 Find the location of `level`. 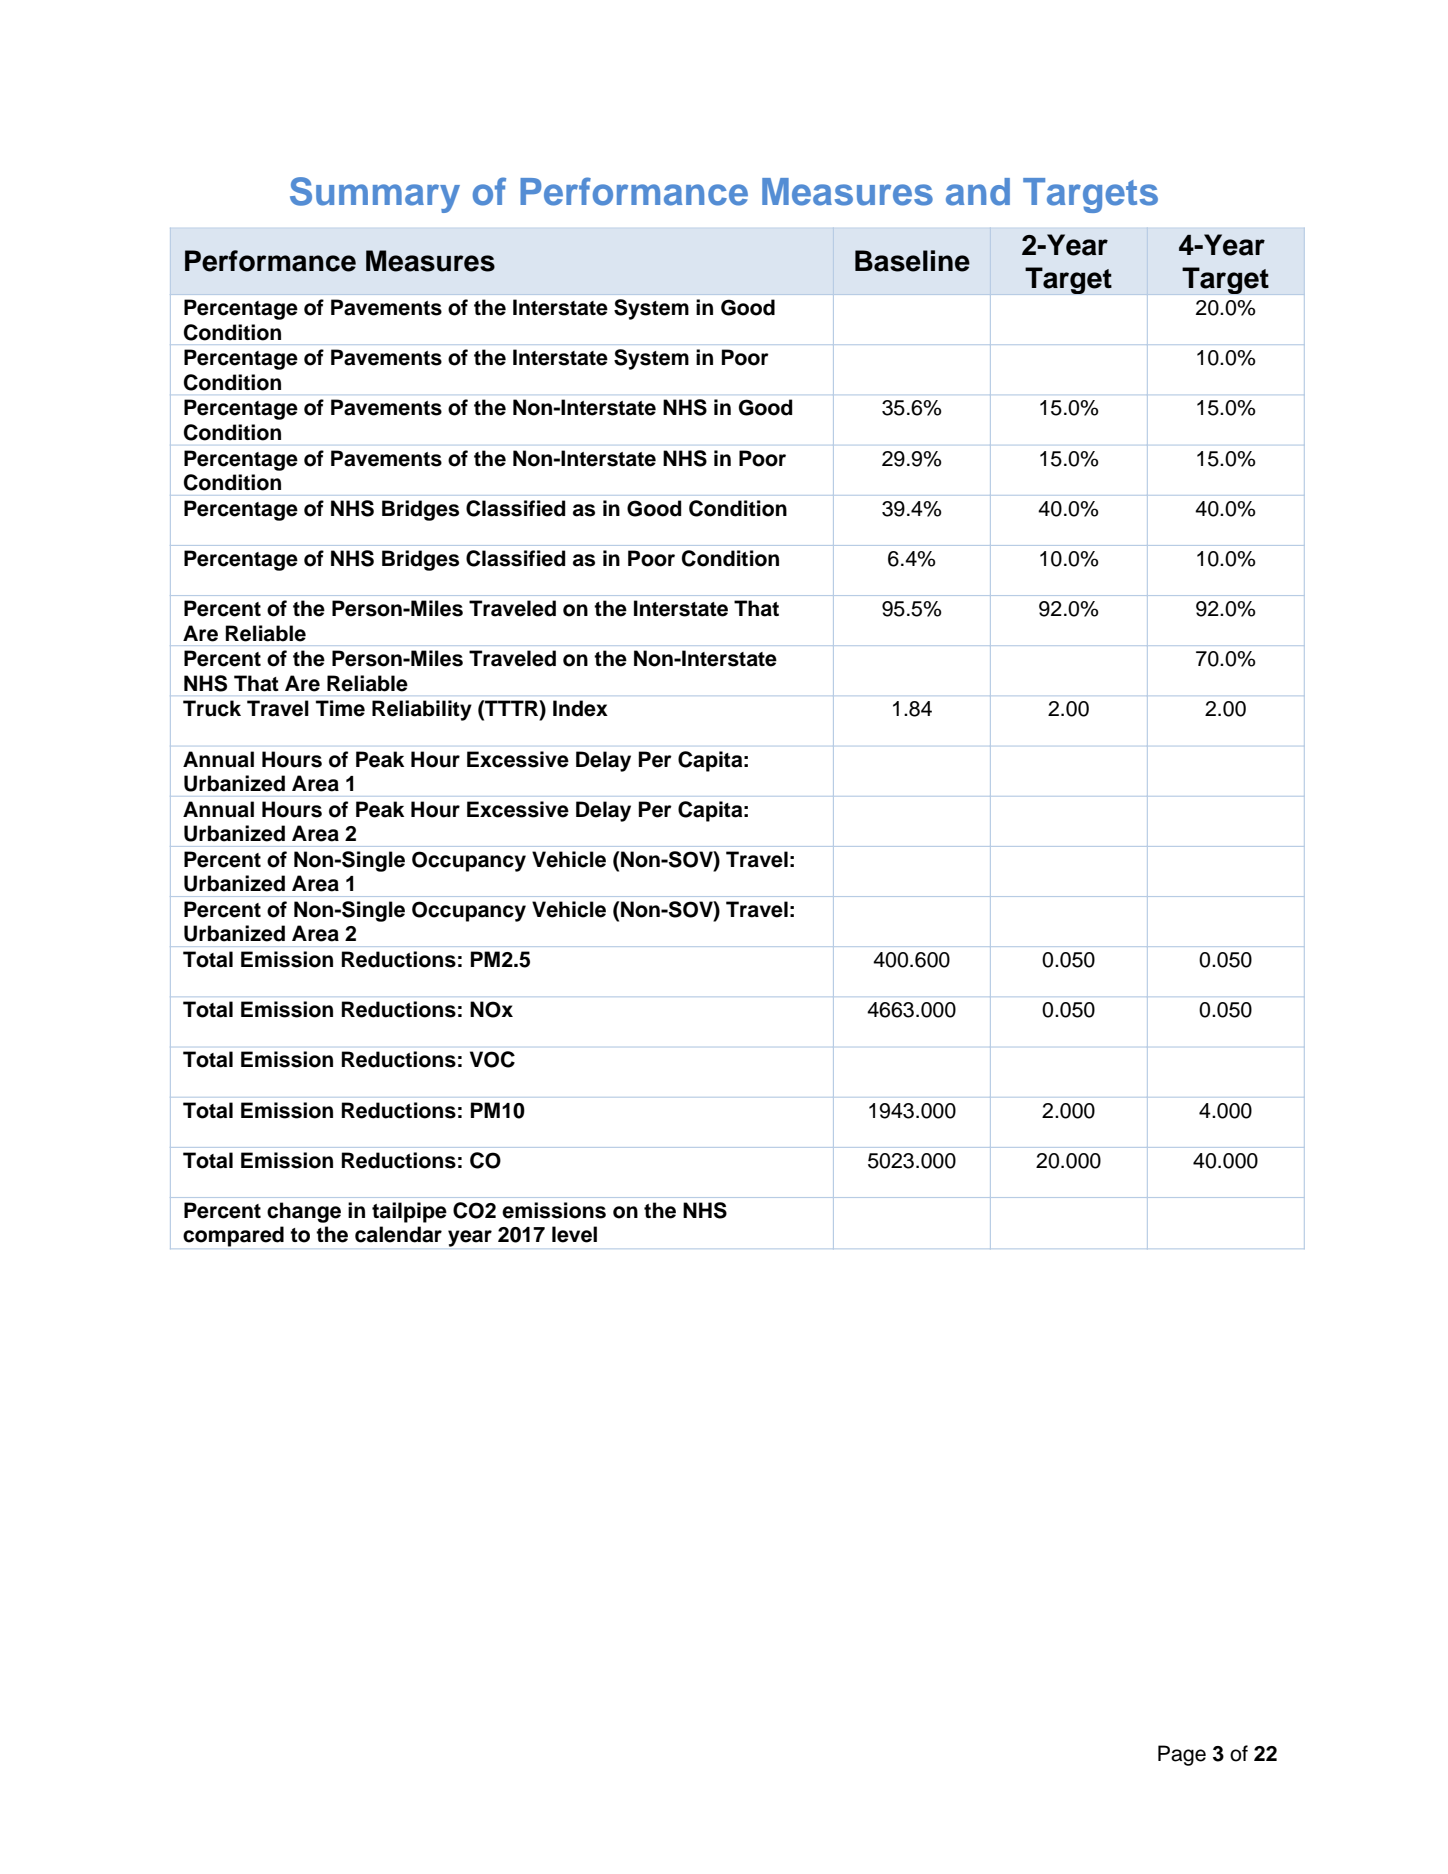

level is located at coordinates (574, 1234).
